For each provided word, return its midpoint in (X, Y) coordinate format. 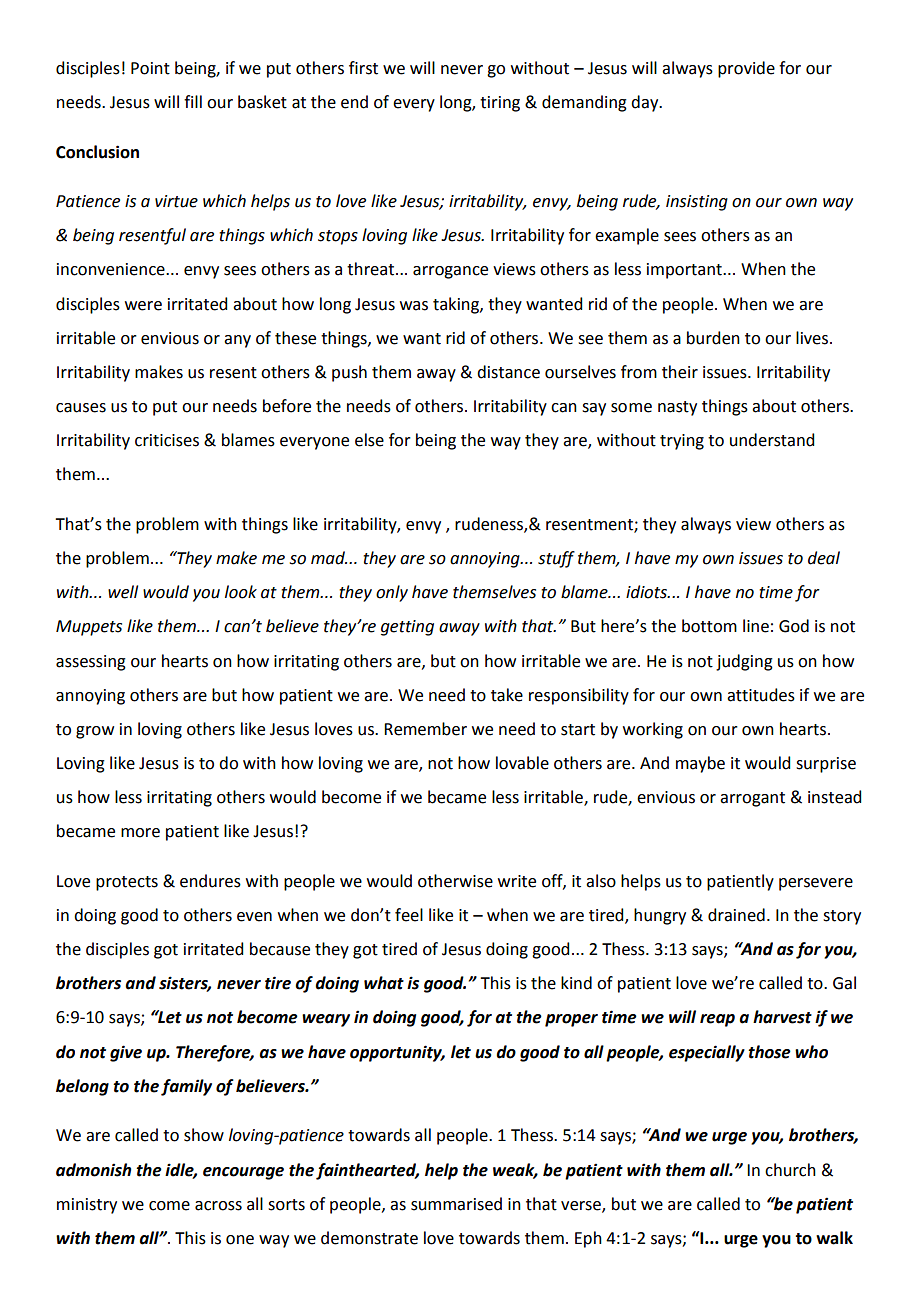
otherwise (455, 881)
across (218, 1206)
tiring (500, 104)
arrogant (752, 799)
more (140, 833)
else (369, 440)
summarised (456, 1204)
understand (772, 440)
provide (746, 69)
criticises (167, 440)
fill (193, 101)
